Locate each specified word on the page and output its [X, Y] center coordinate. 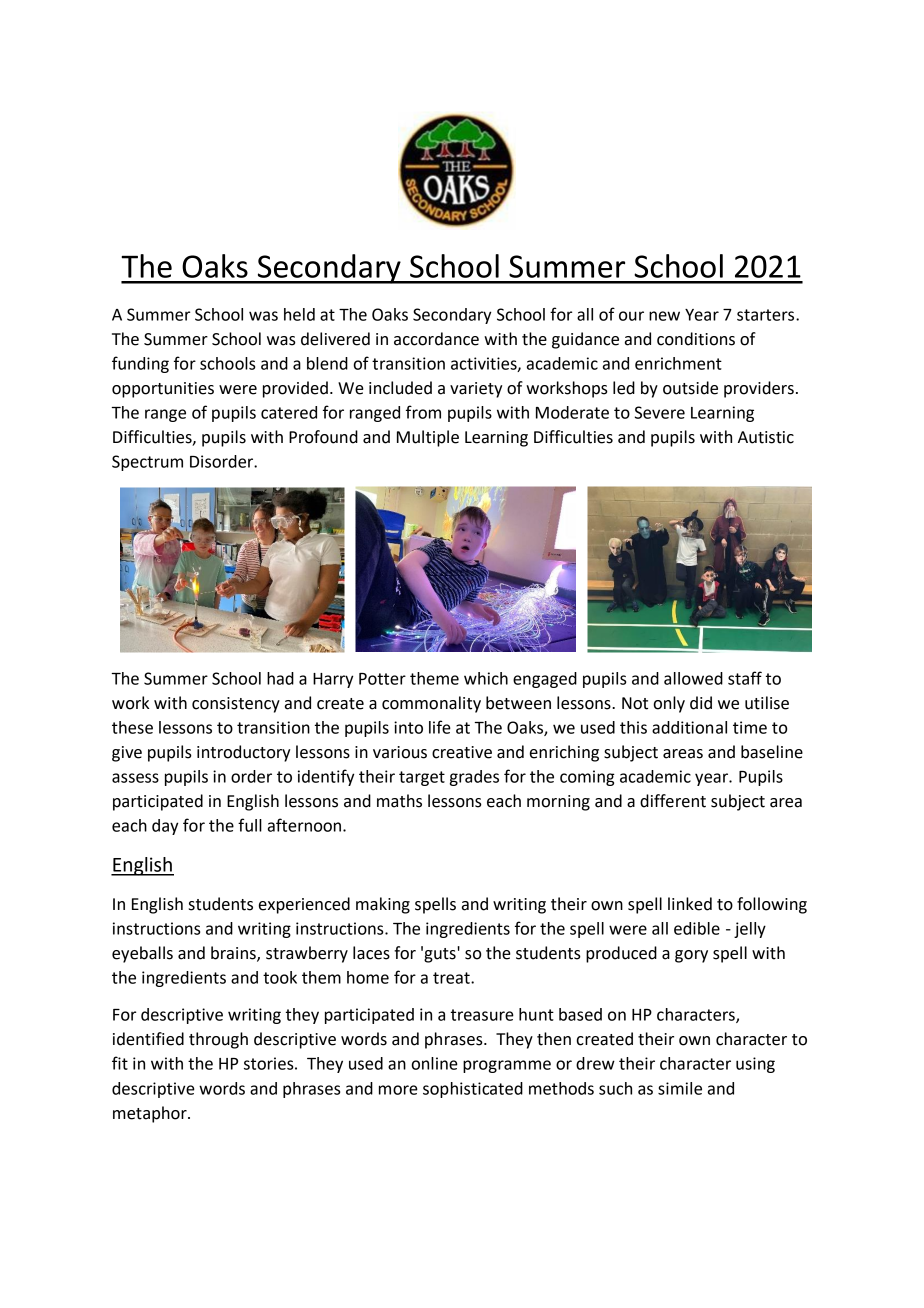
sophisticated [473, 1090]
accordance [436, 339]
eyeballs [142, 954]
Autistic [766, 437]
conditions [696, 339]
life [440, 727]
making [383, 905]
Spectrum [147, 463]
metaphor [151, 1114]
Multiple [428, 438]
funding [140, 364]
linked [690, 904]
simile [680, 1088]
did [701, 703]
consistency [236, 705]
